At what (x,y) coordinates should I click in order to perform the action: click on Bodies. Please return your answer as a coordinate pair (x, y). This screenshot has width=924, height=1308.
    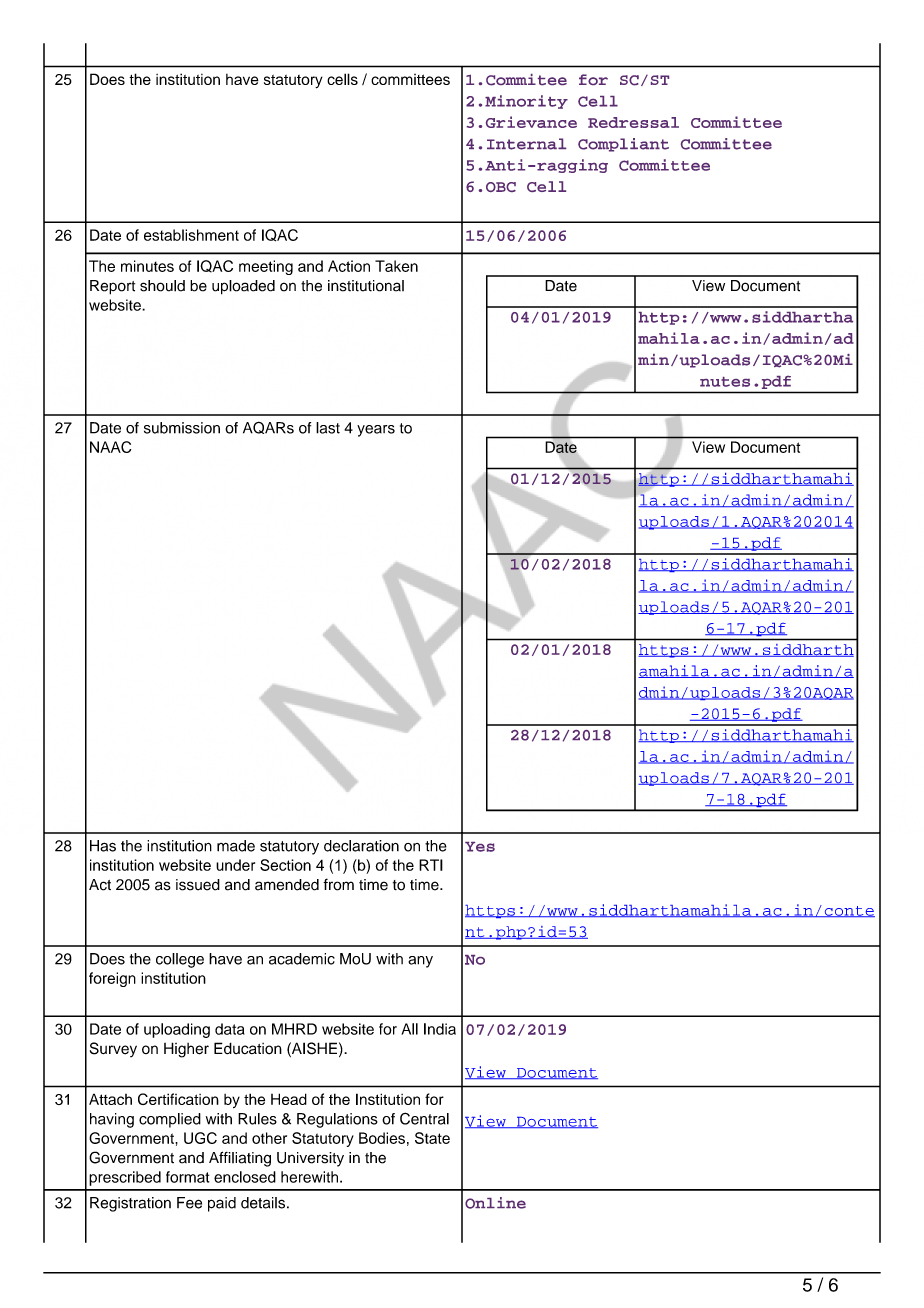
    Looking at the image, I should click on (382, 1138).
